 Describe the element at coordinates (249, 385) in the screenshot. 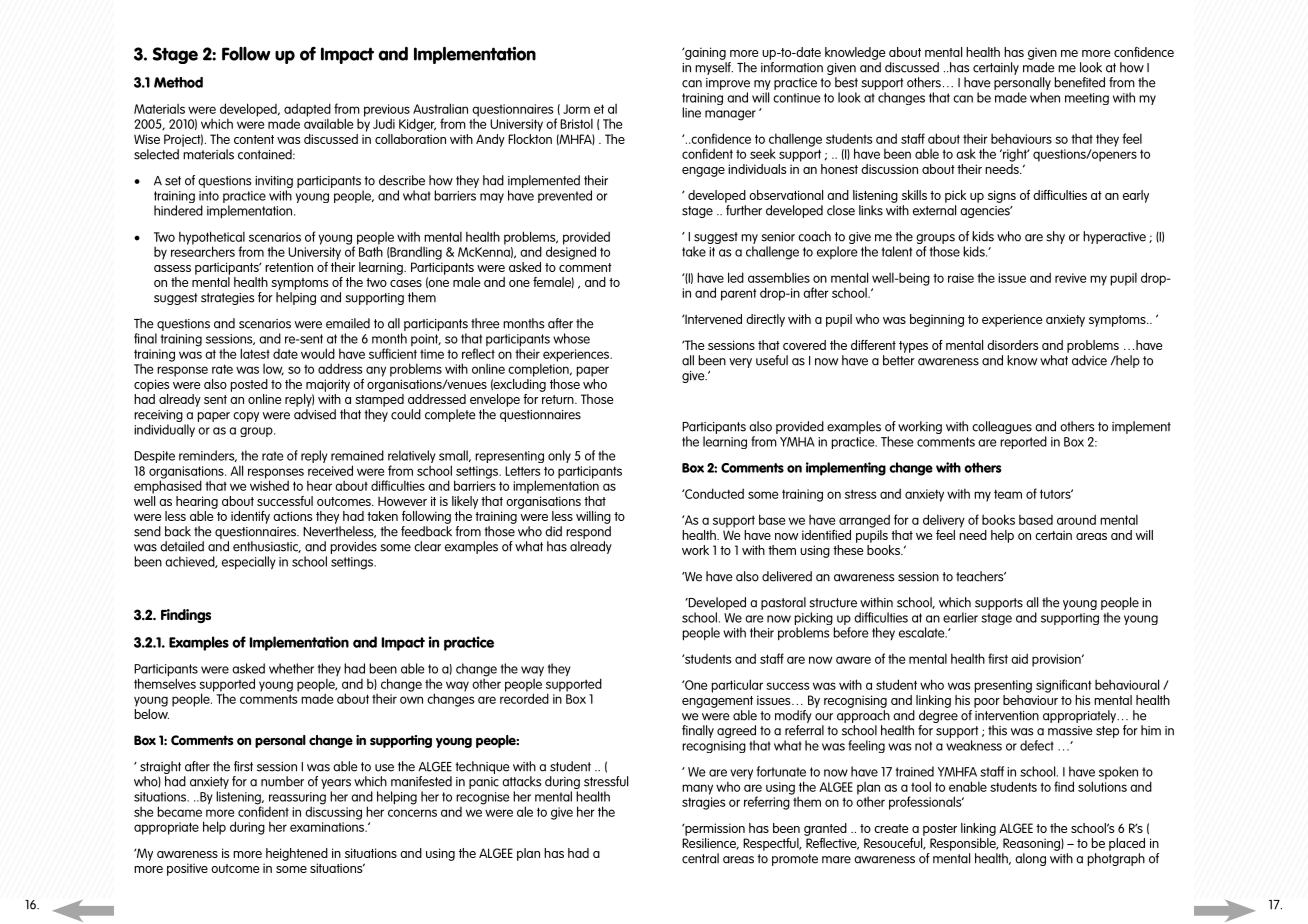

I see `posted` at that location.
